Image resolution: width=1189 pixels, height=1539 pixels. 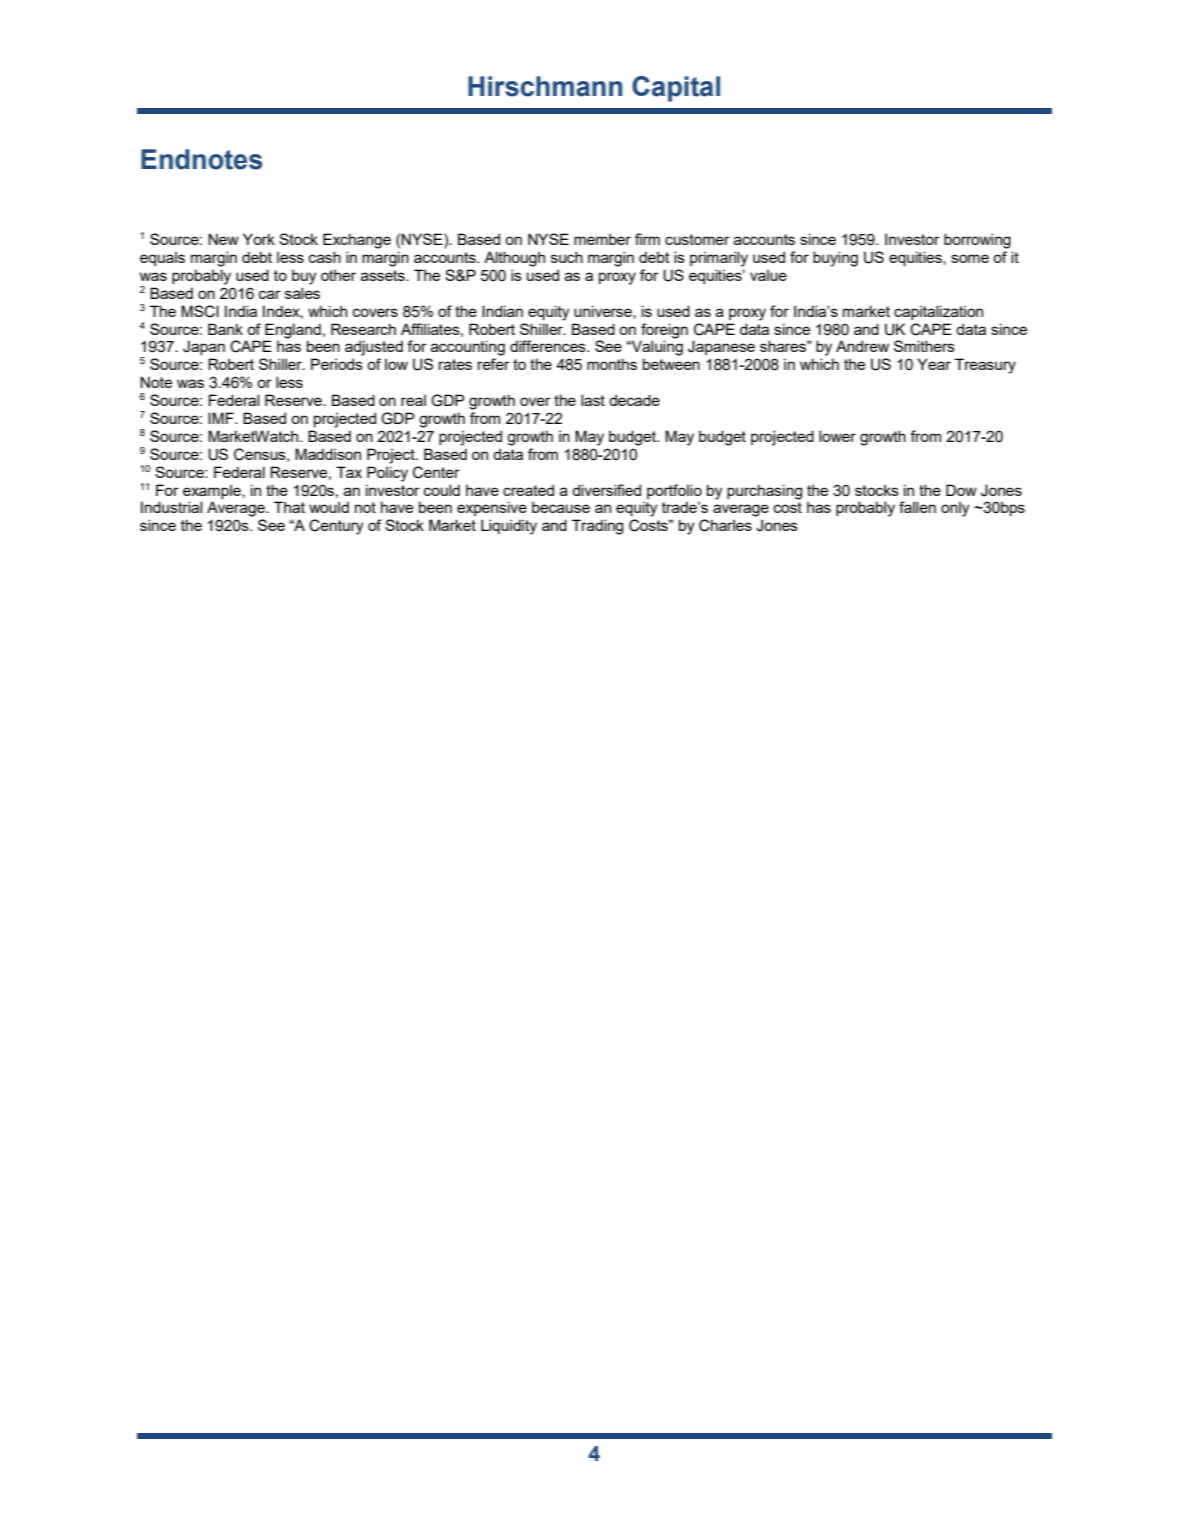 What do you see at coordinates (225, 329) in the image?
I see `Bank` at bounding box center [225, 329].
